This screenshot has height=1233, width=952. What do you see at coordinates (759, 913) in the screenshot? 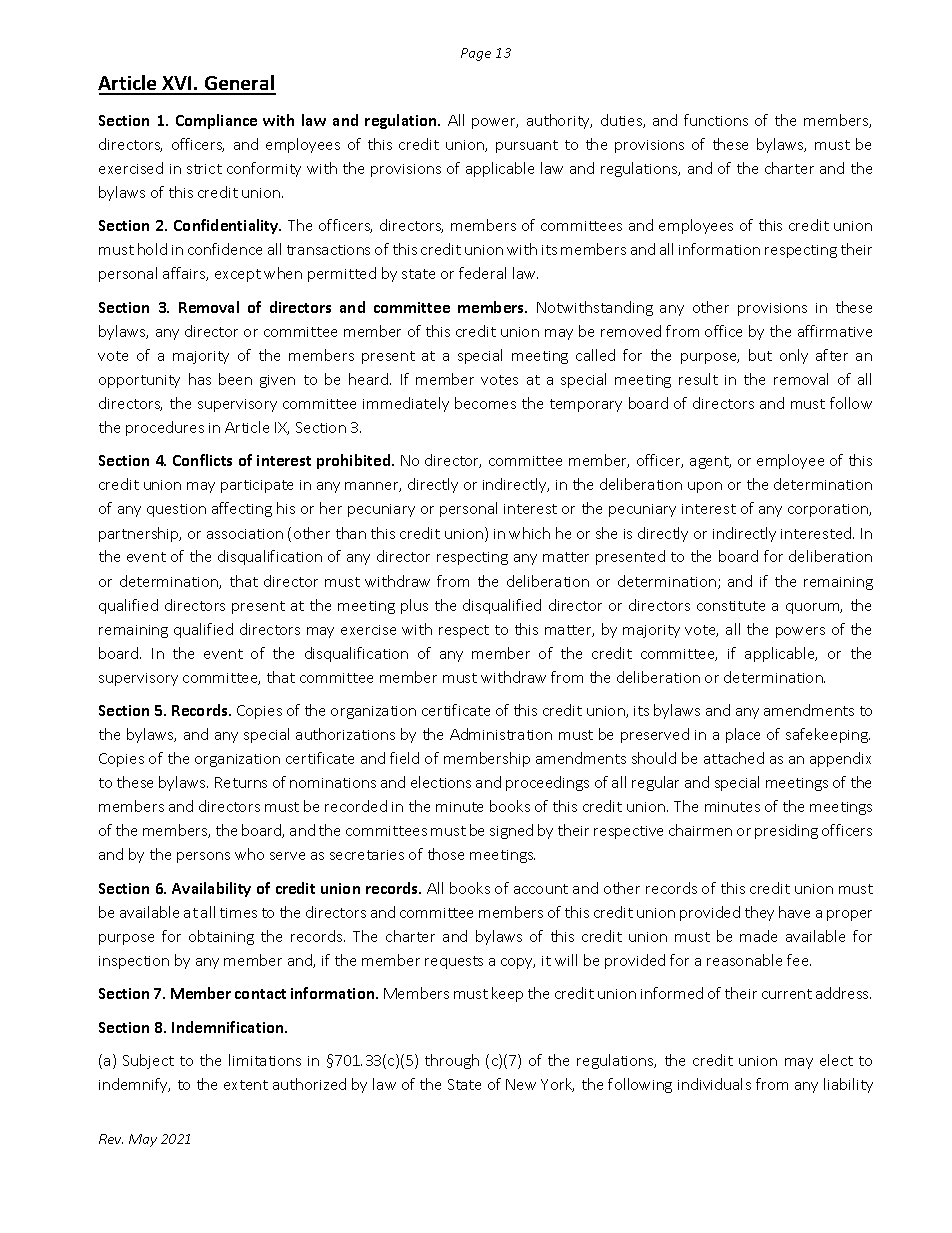
I see `they` at bounding box center [759, 913].
